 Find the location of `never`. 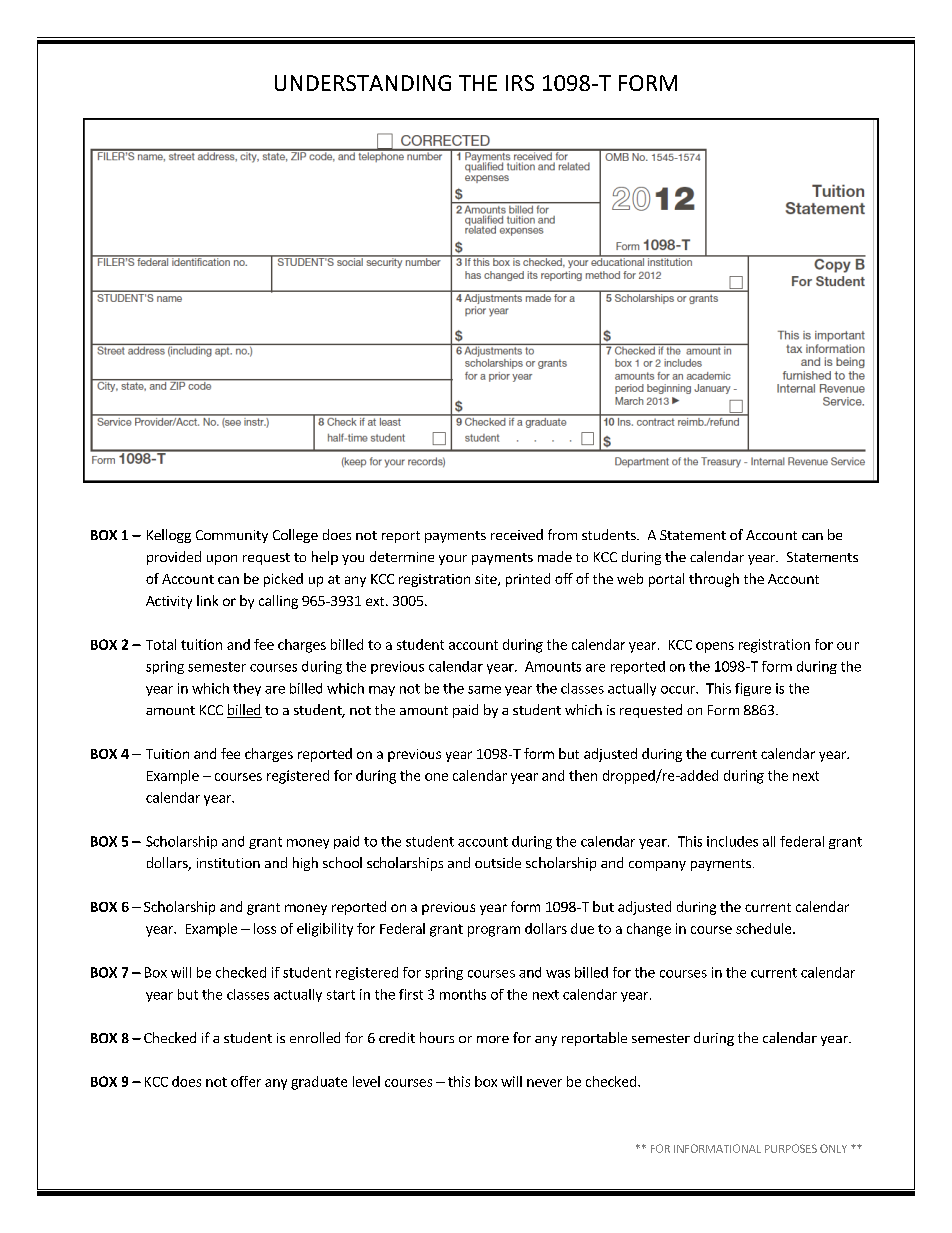

never is located at coordinates (544, 1083).
